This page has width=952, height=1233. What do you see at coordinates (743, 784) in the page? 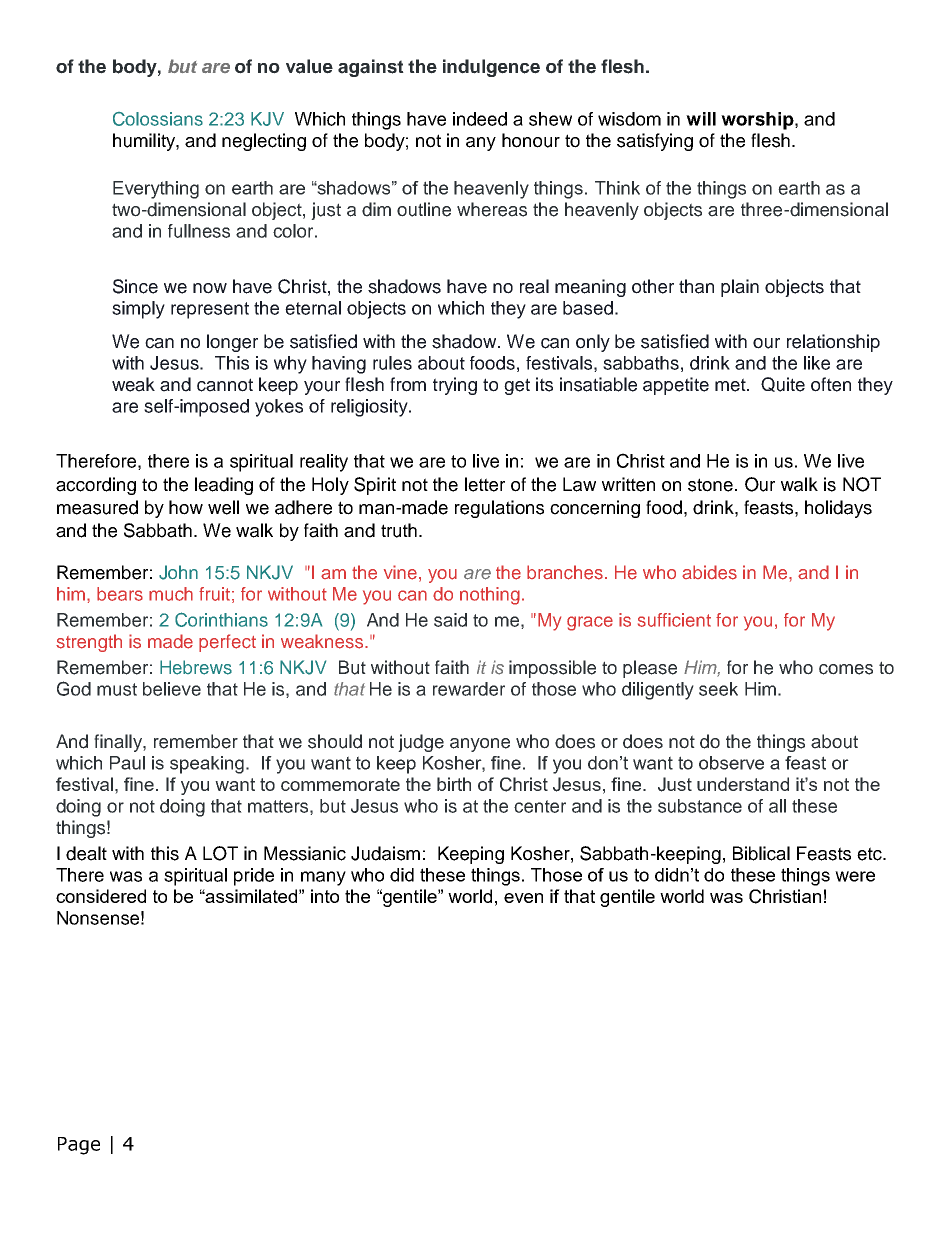
I see `understand` at bounding box center [743, 784].
